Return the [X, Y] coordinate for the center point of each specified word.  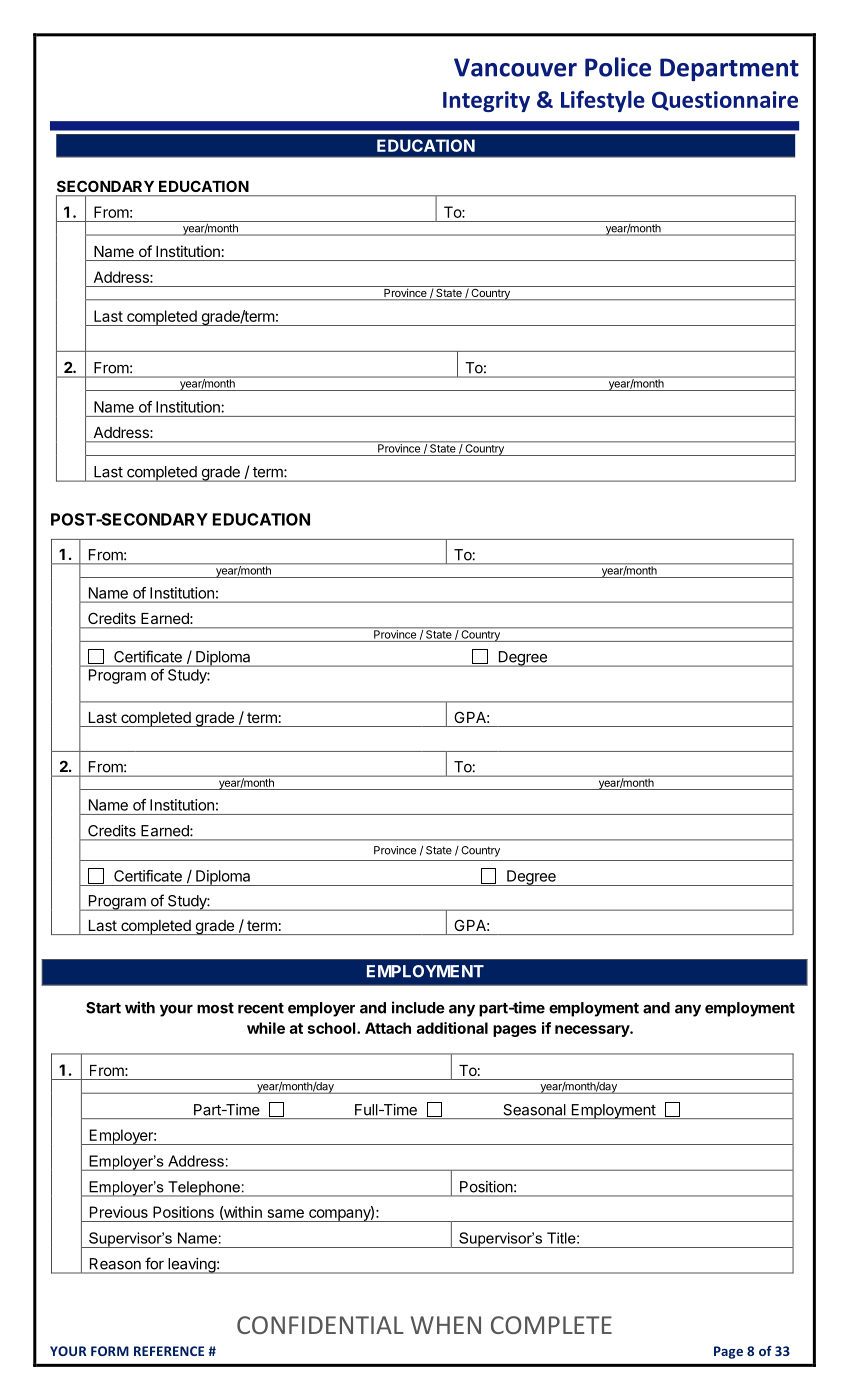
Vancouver [515, 67]
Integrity [486, 101]
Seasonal [535, 1110]
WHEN [446, 1325]
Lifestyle [603, 101]
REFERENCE [169, 1351]
